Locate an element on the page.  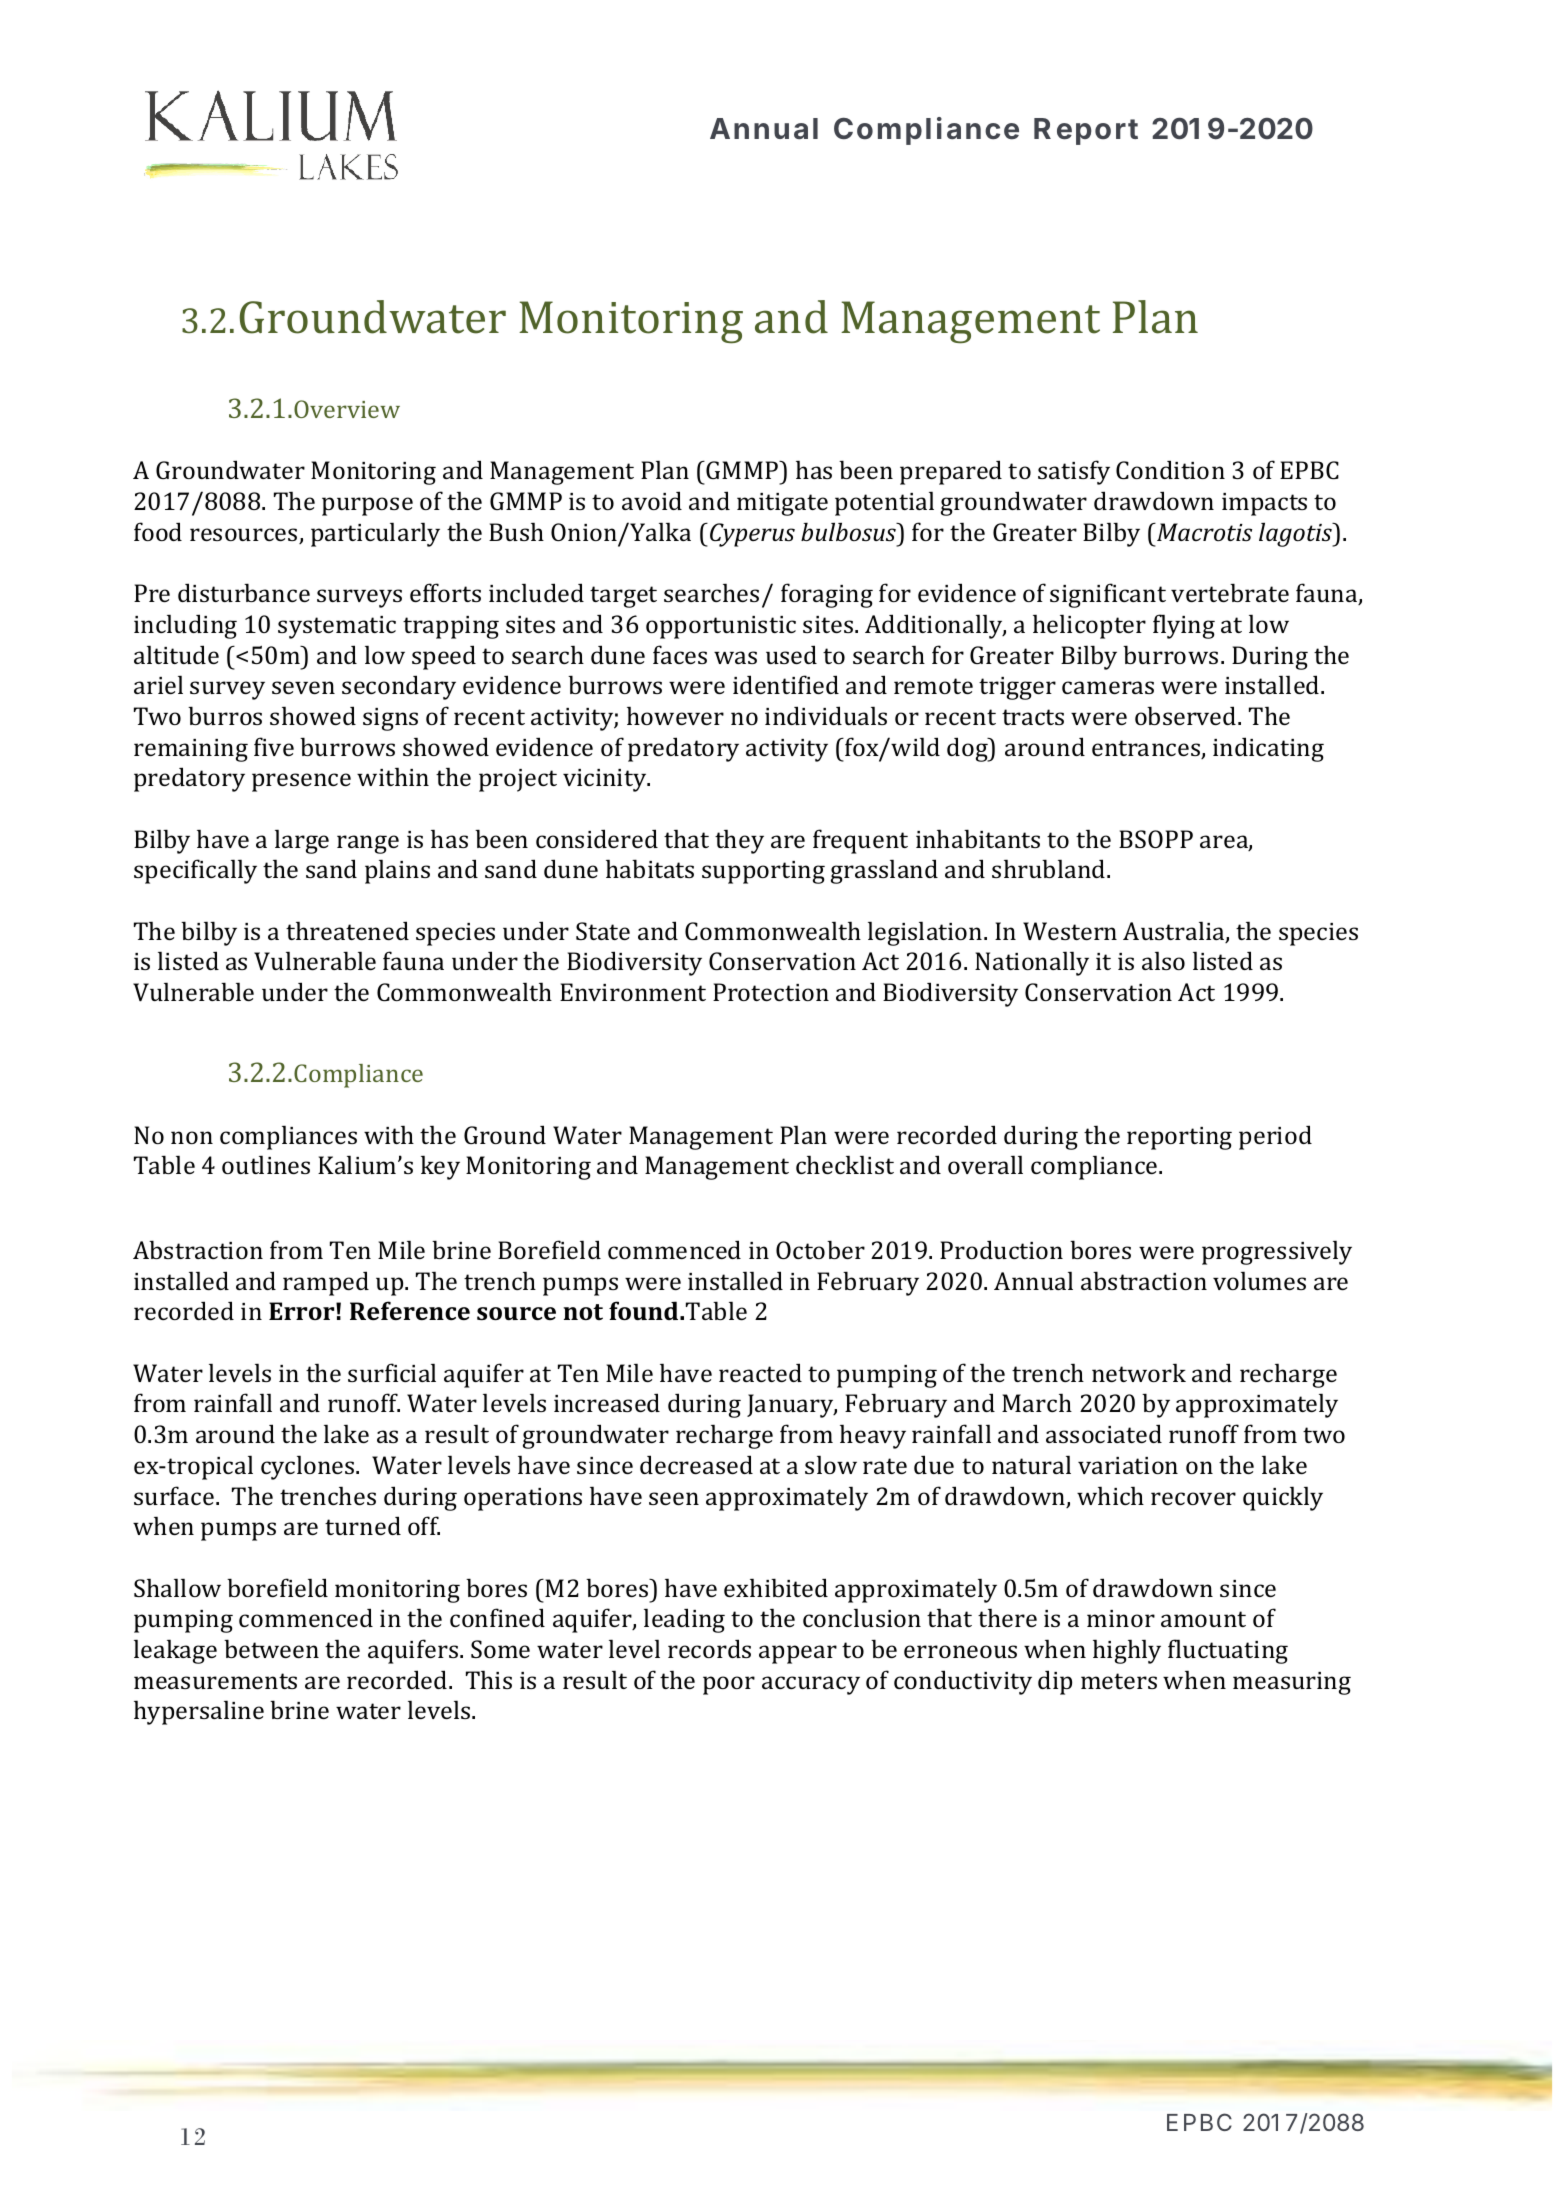
presence is located at coordinates (301, 782).
